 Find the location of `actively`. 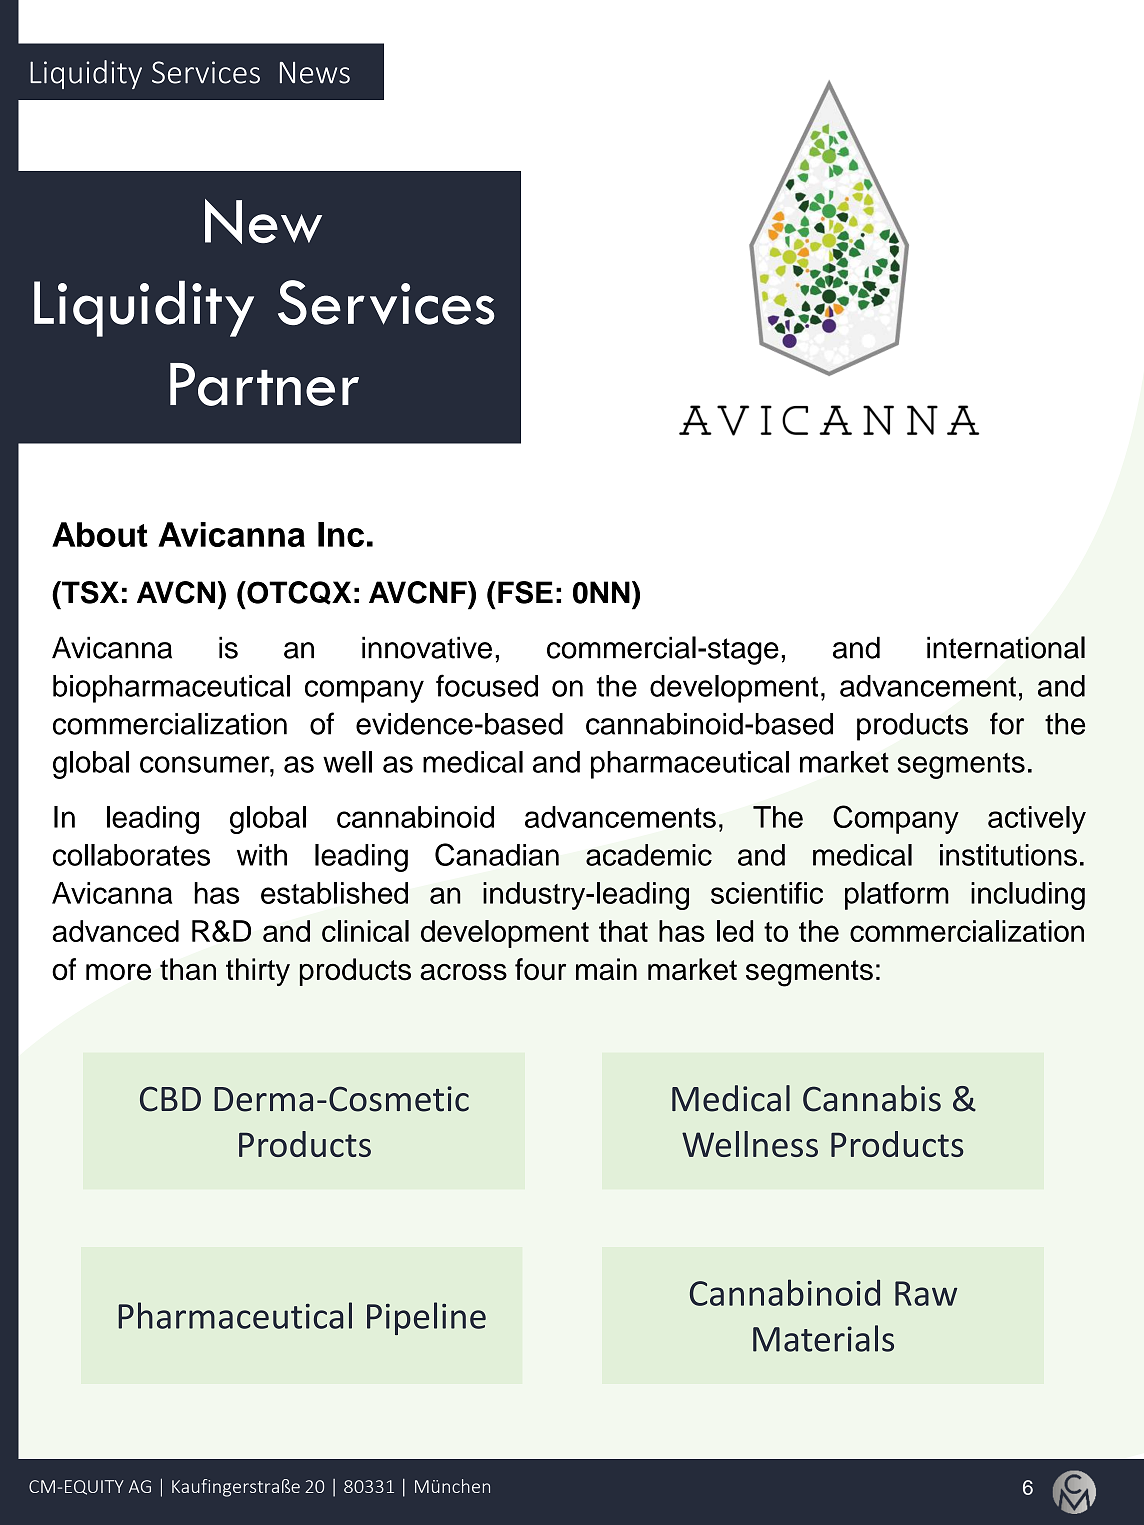

actively is located at coordinates (1037, 820).
